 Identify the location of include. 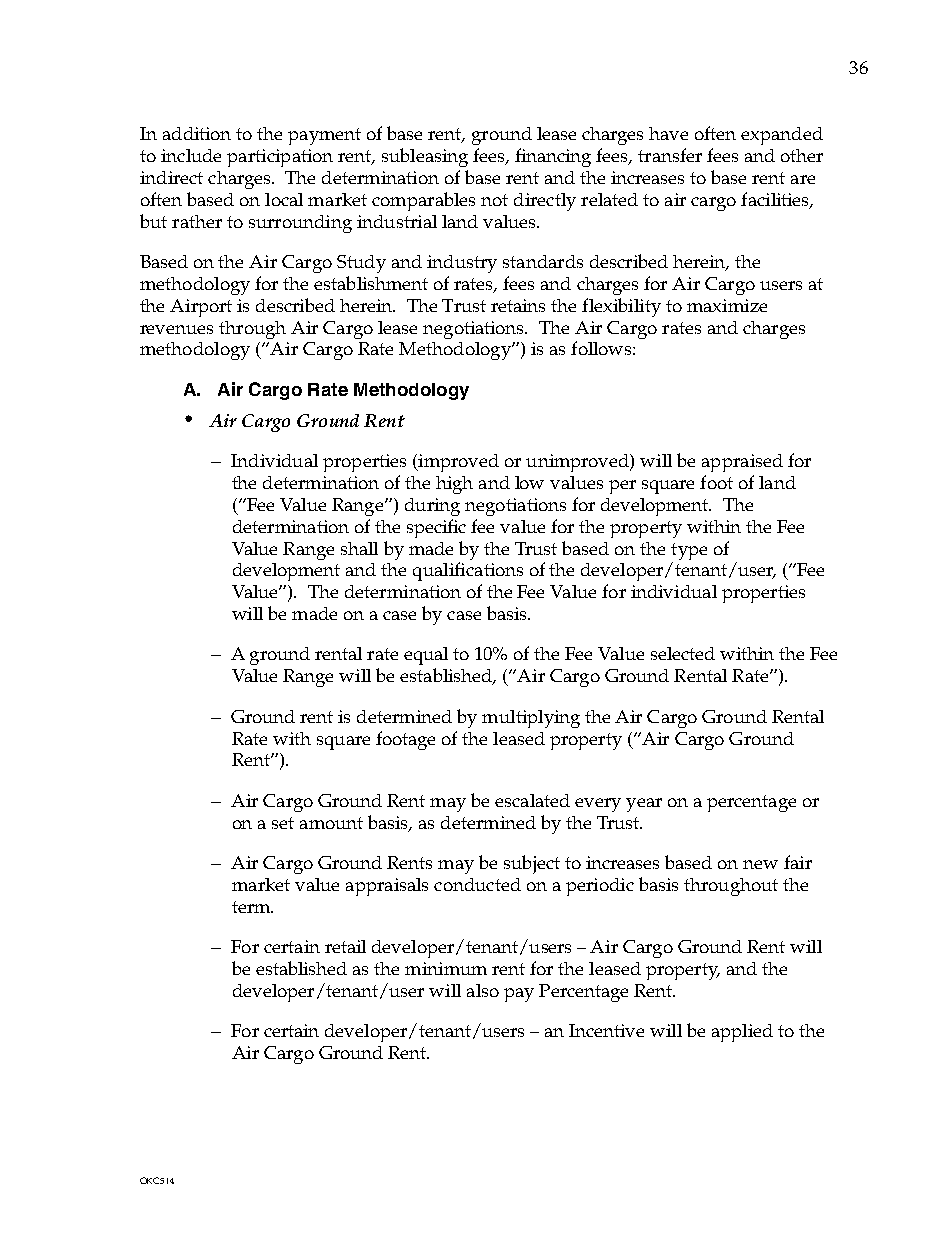
(191, 155).
